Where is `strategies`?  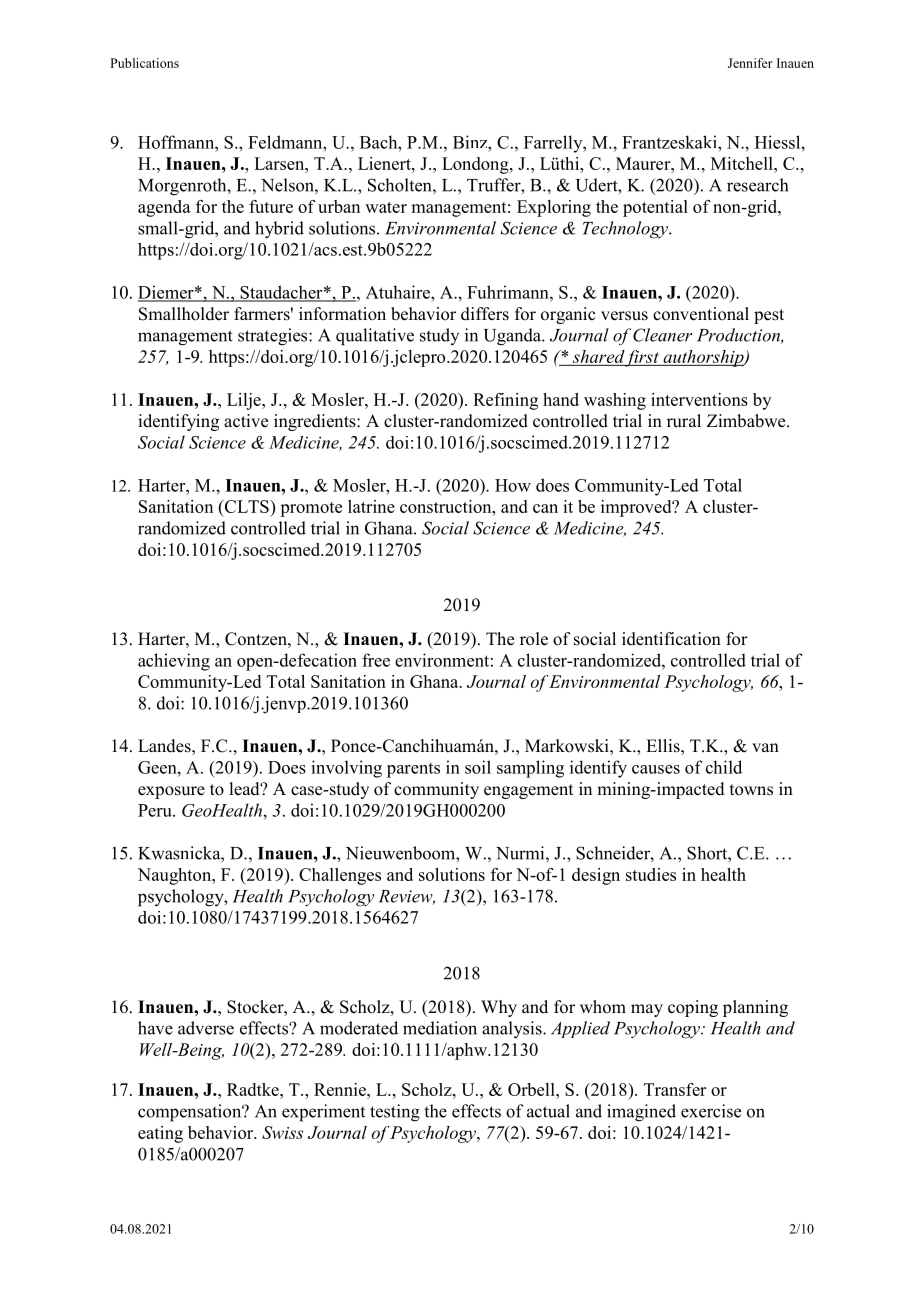
strategies is located at coordinates (274, 337).
